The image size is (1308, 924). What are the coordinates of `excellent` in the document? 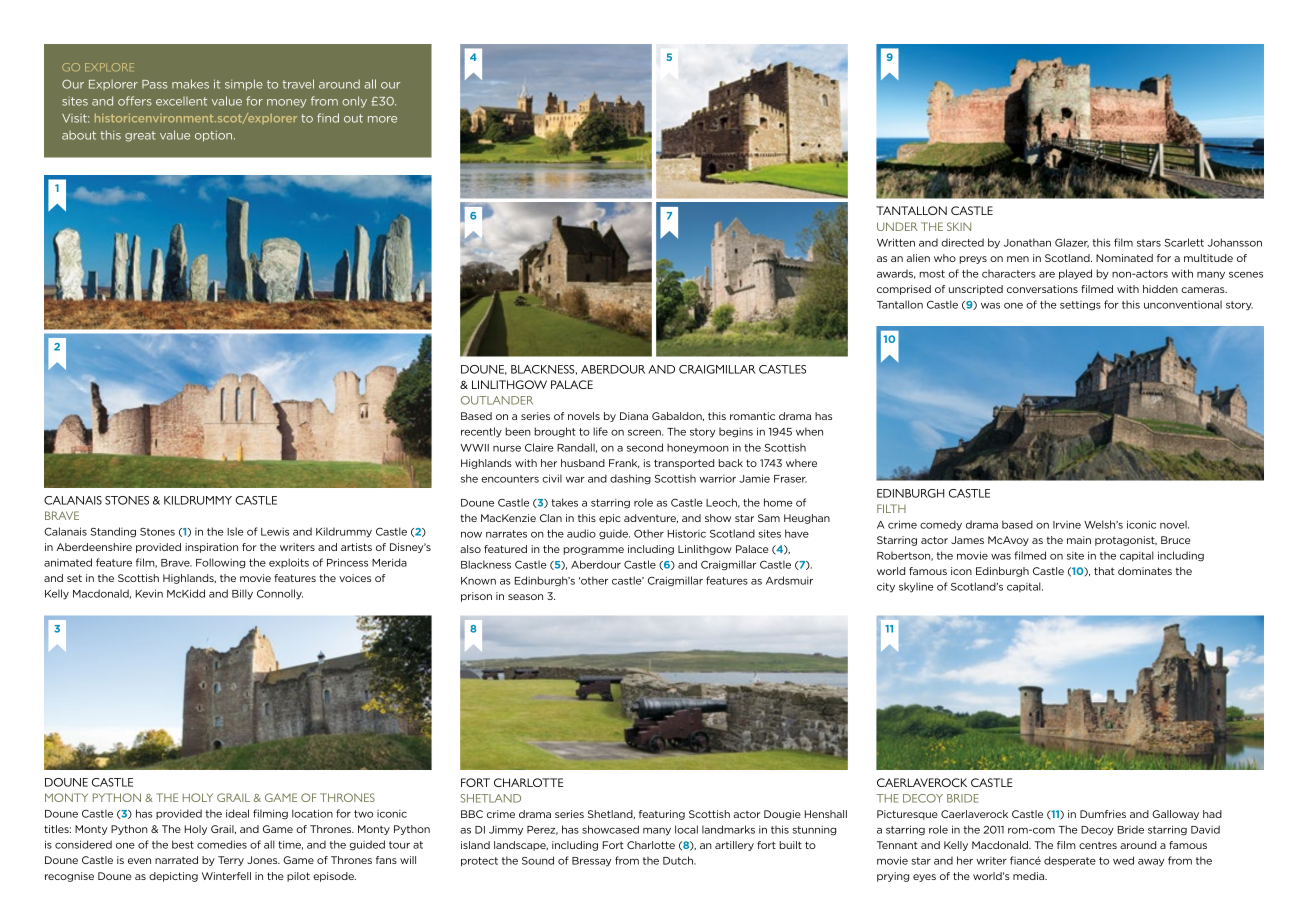 It's located at (181, 101).
